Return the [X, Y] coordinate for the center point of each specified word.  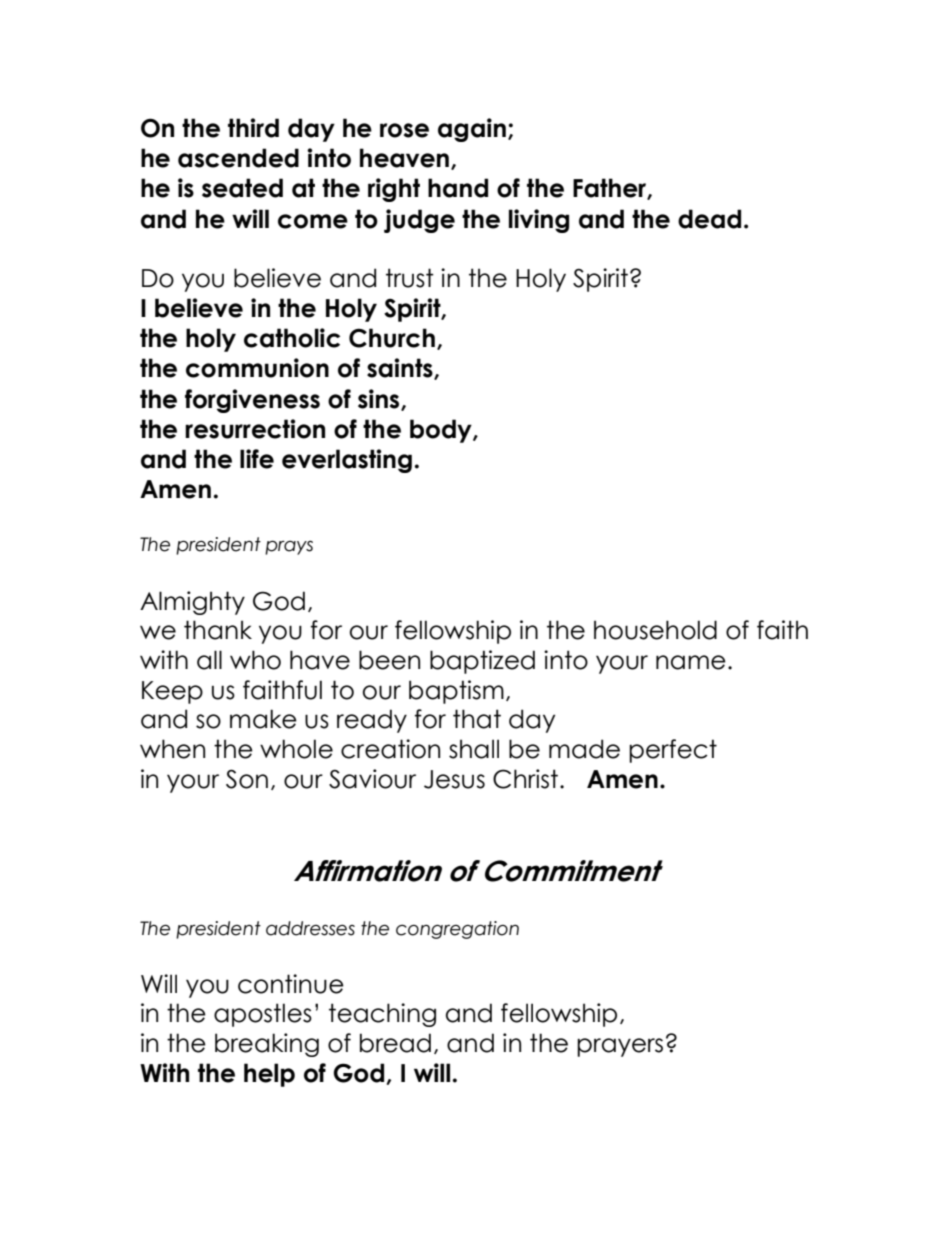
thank [218, 630]
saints [401, 369]
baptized [482, 662]
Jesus [454, 779]
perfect [673, 751]
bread [395, 1043]
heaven [404, 158]
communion [257, 368]
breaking [267, 1045]
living [539, 221]
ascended [238, 158]
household [655, 630]
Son [247, 779]
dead [709, 219]
